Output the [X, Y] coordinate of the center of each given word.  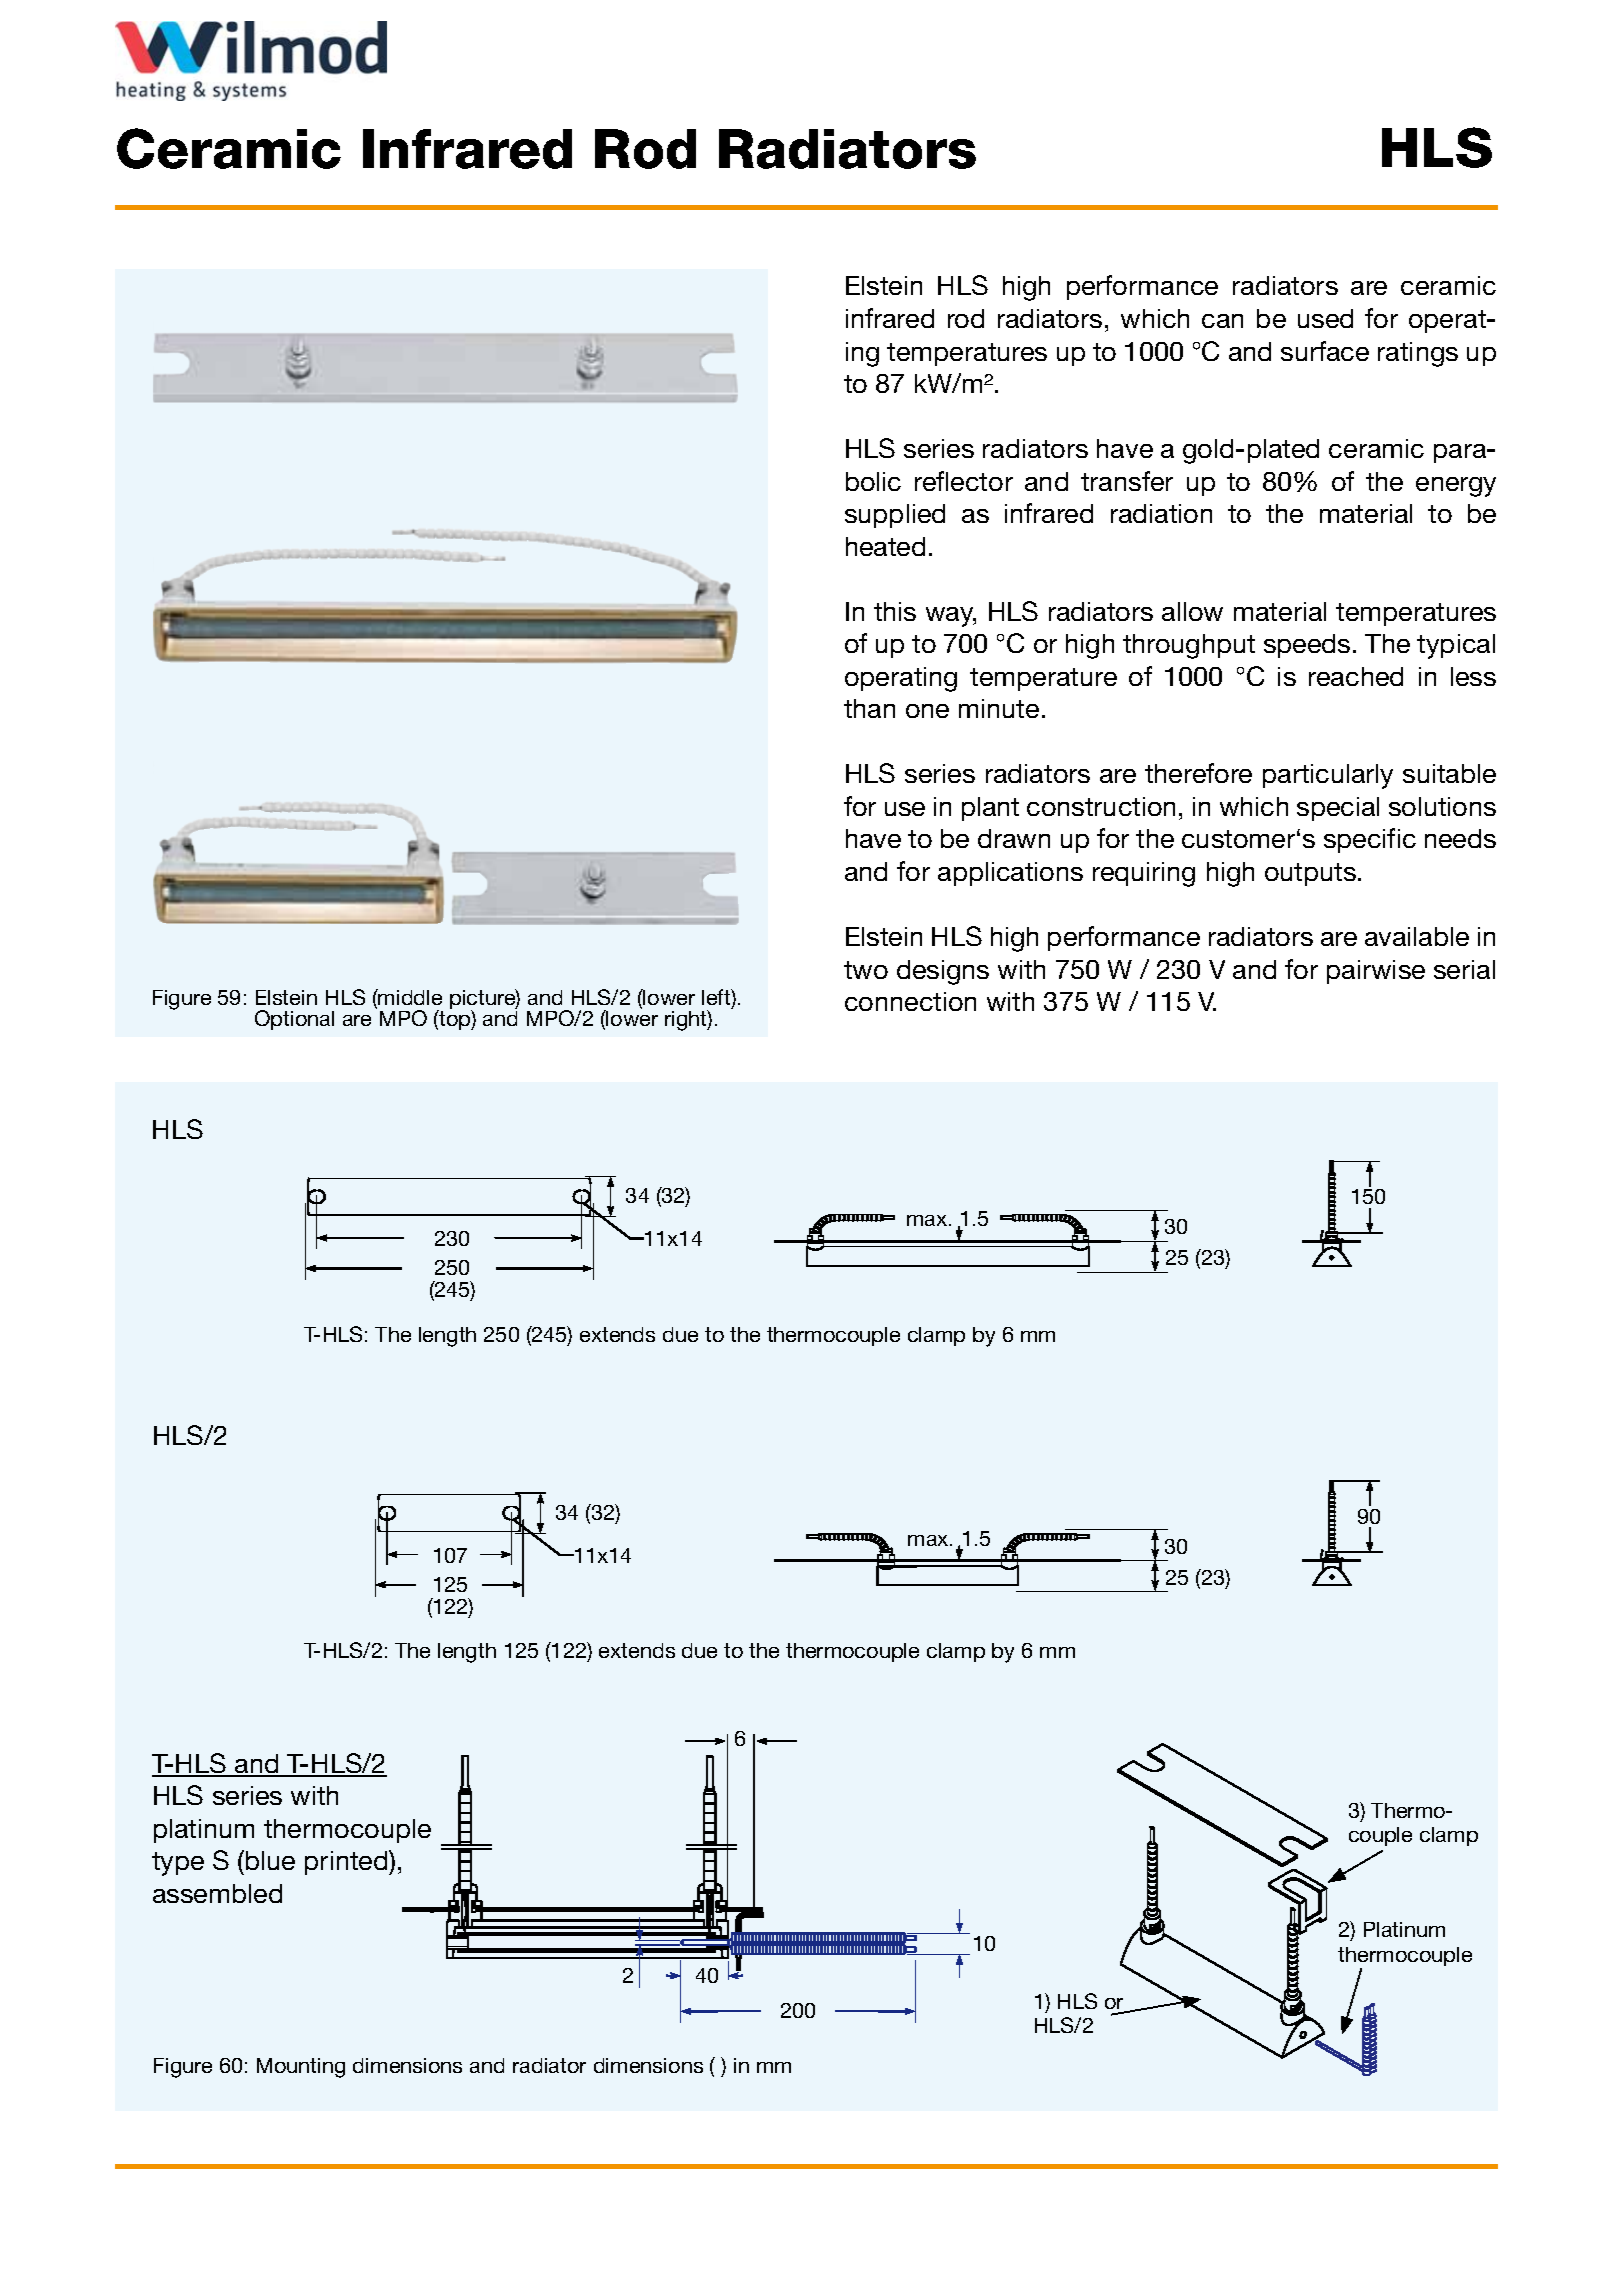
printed [347, 1862]
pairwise [1376, 972]
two [866, 970]
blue [270, 1860]
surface [1325, 351]
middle [409, 997]
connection [910, 1001]
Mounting [301, 2068]
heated [885, 546]
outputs [1310, 874]
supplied [895, 516]
